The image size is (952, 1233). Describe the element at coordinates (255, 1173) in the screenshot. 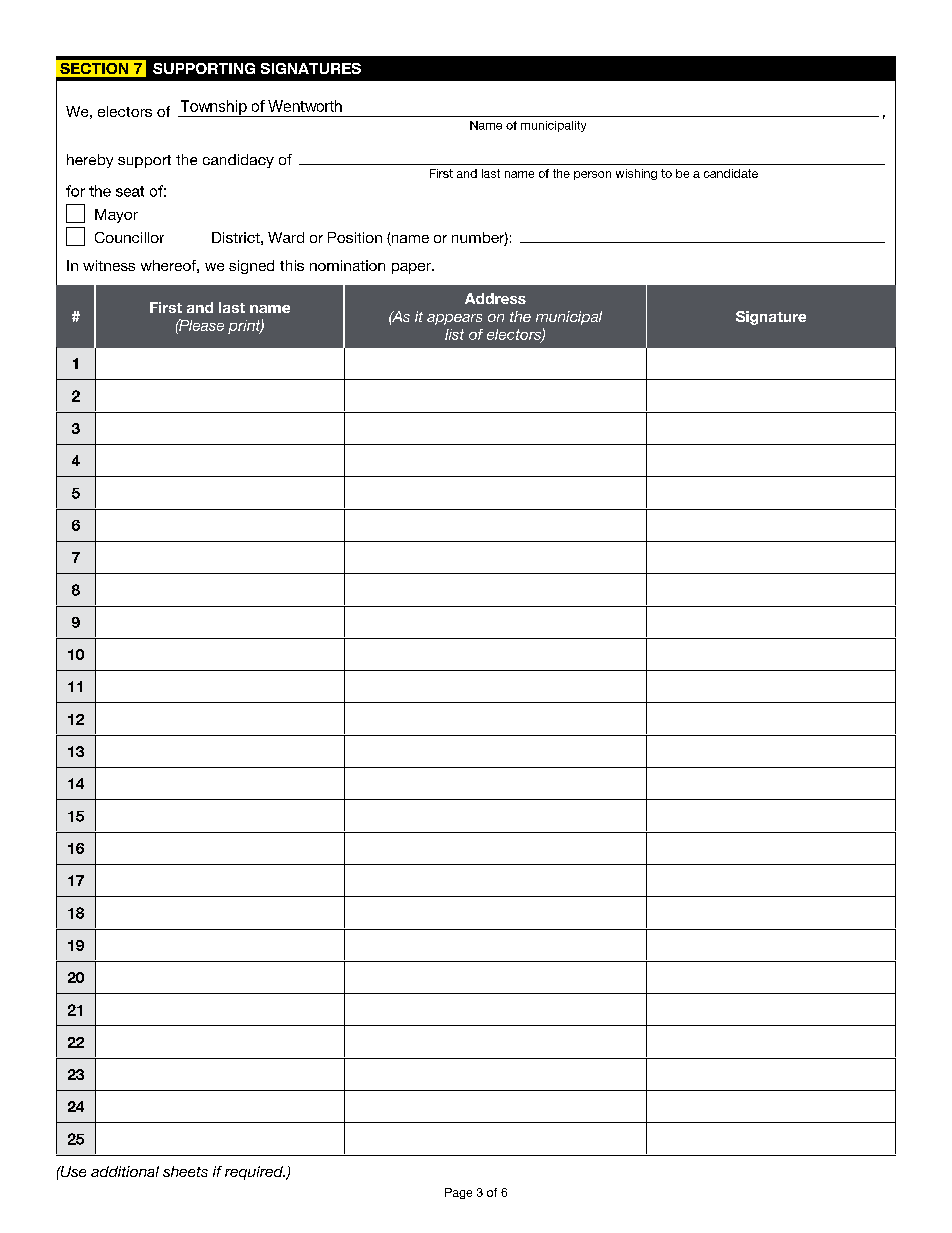

I see `required` at that location.
